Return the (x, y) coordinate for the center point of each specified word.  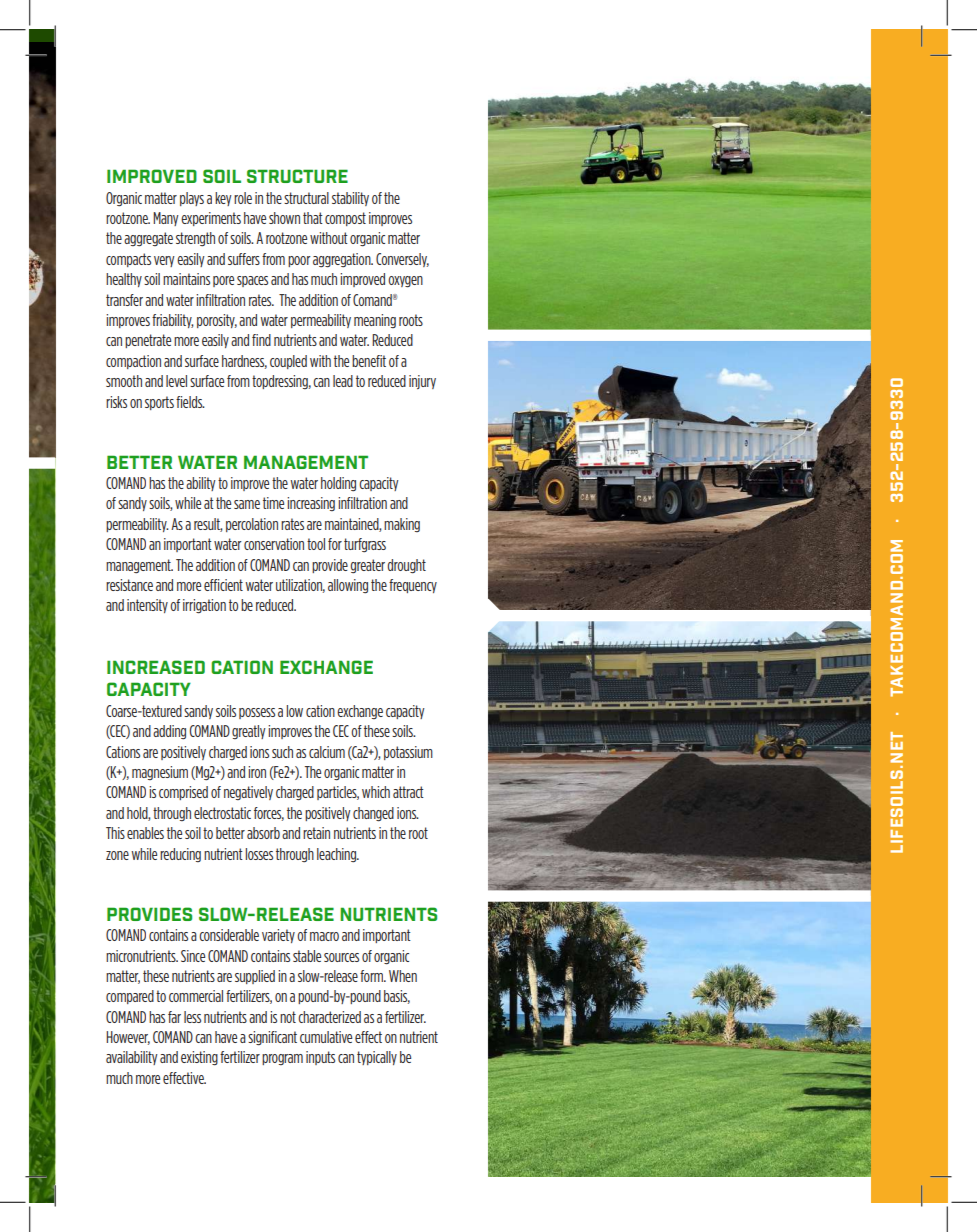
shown (284, 218)
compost (345, 219)
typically (377, 1058)
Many (166, 219)
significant (272, 1038)
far (174, 1017)
